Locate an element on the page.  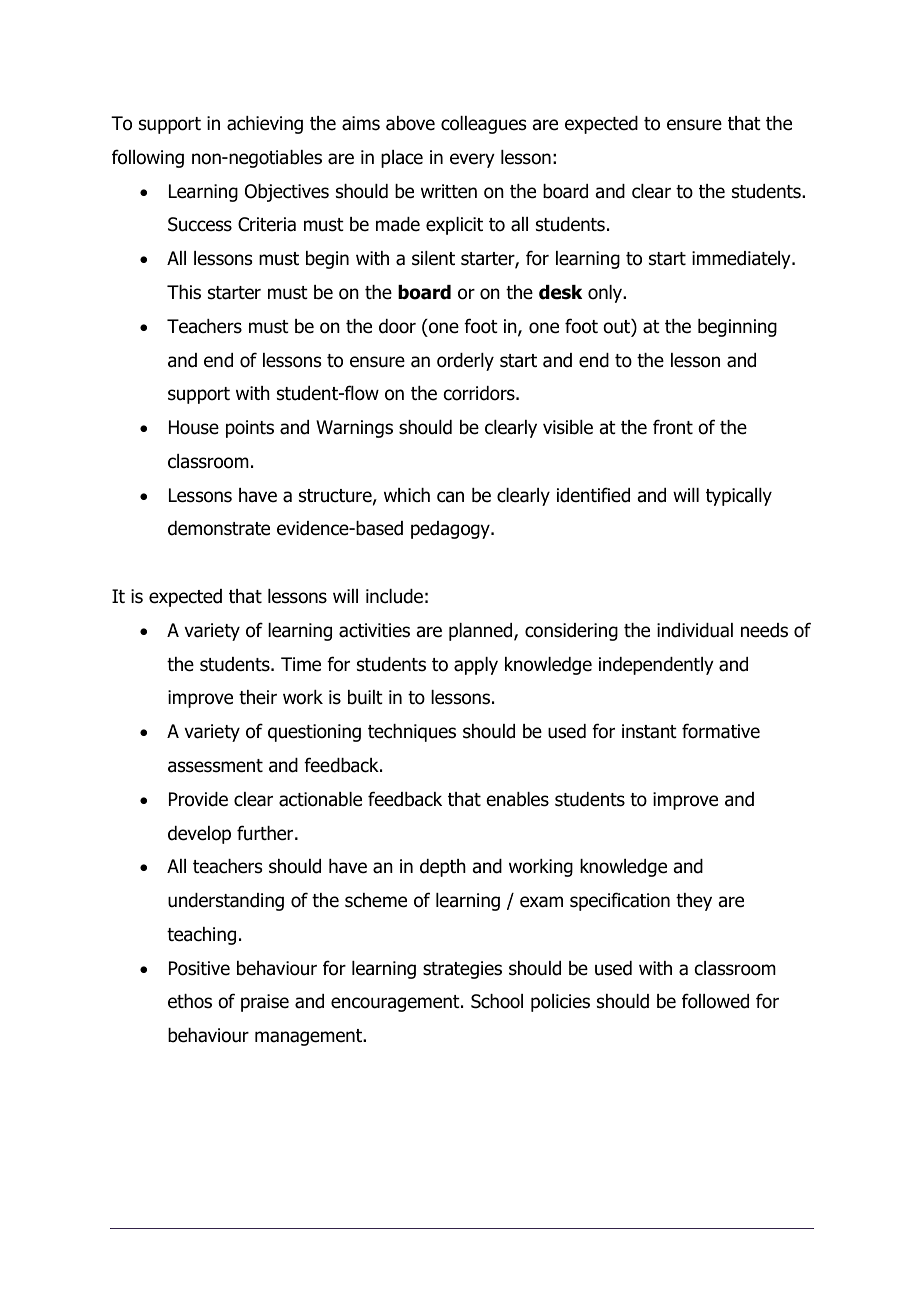
immediately is located at coordinates (742, 260).
